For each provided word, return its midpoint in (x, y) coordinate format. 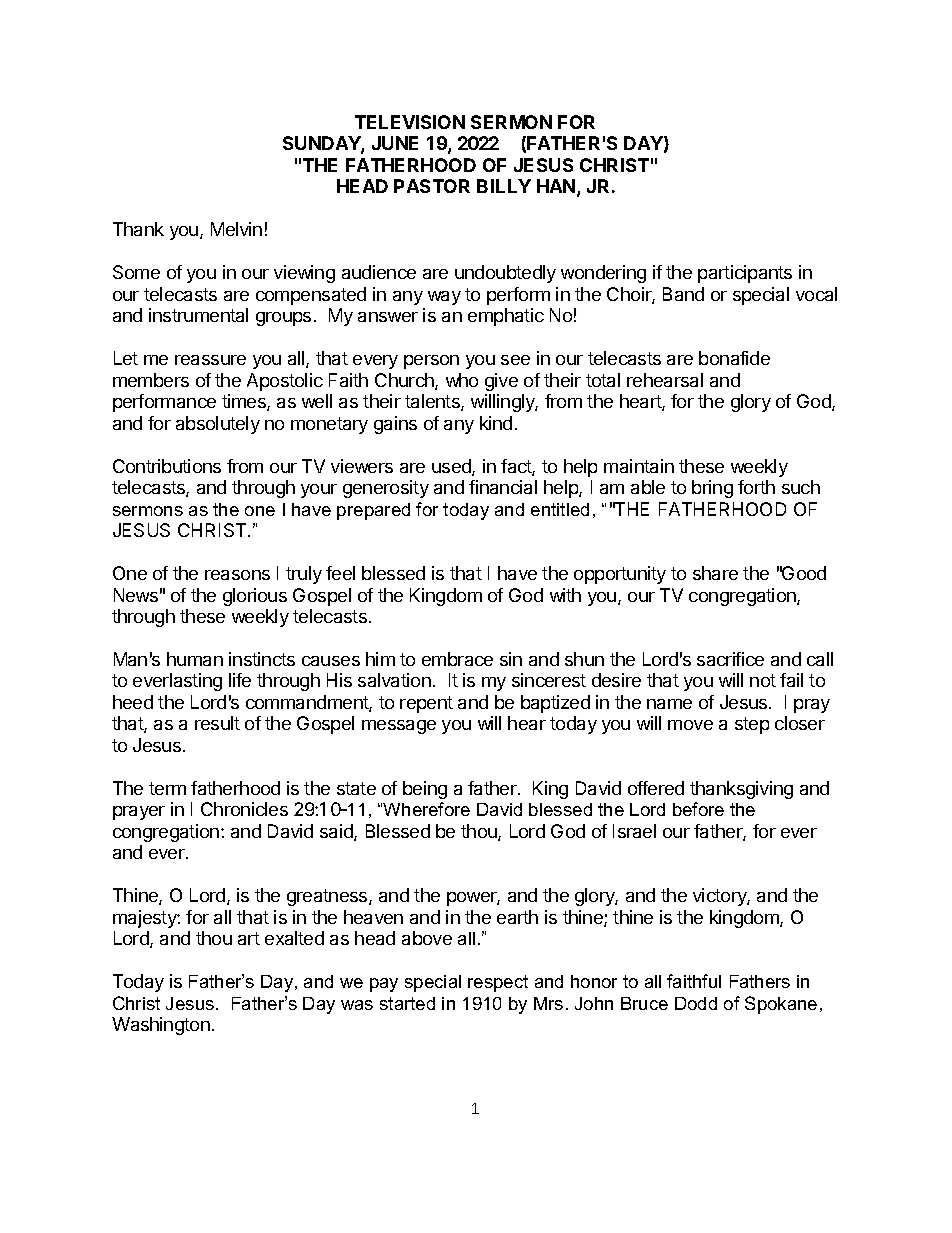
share (715, 573)
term (167, 788)
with (565, 595)
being (425, 790)
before (698, 809)
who (462, 380)
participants (745, 274)
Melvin (236, 229)
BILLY (504, 186)
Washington (161, 1026)
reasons (237, 575)
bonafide (734, 358)
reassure (210, 360)
